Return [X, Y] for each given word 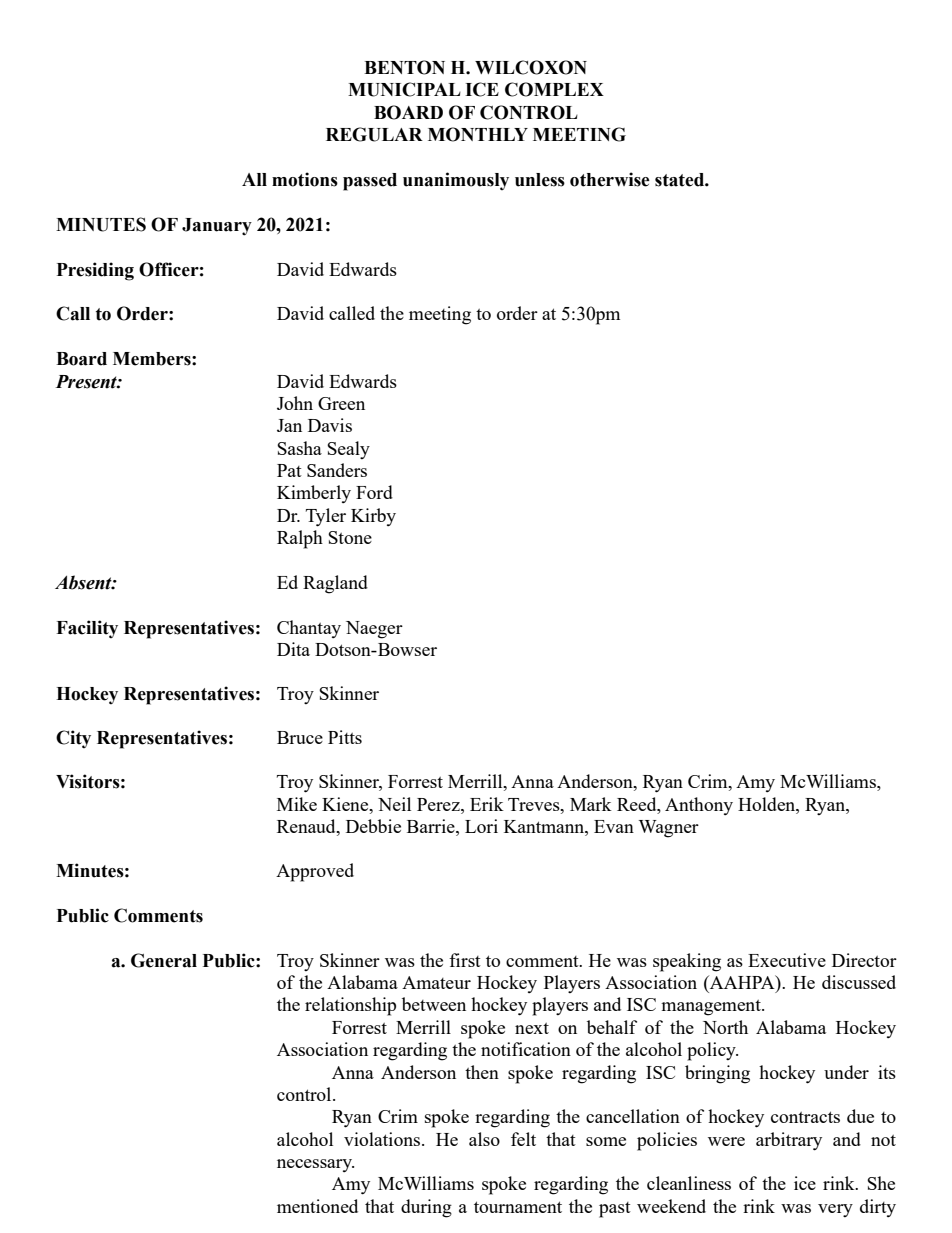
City [73, 739]
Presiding [95, 271]
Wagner [669, 829]
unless [540, 180]
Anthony [699, 806]
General [164, 960]
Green [341, 403]
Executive [787, 960]
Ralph [300, 539]
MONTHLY [478, 134]
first [465, 960]
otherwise [610, 179]
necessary [315, 1165]
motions [305, 179]
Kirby [373, 517]
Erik [487, 804]
